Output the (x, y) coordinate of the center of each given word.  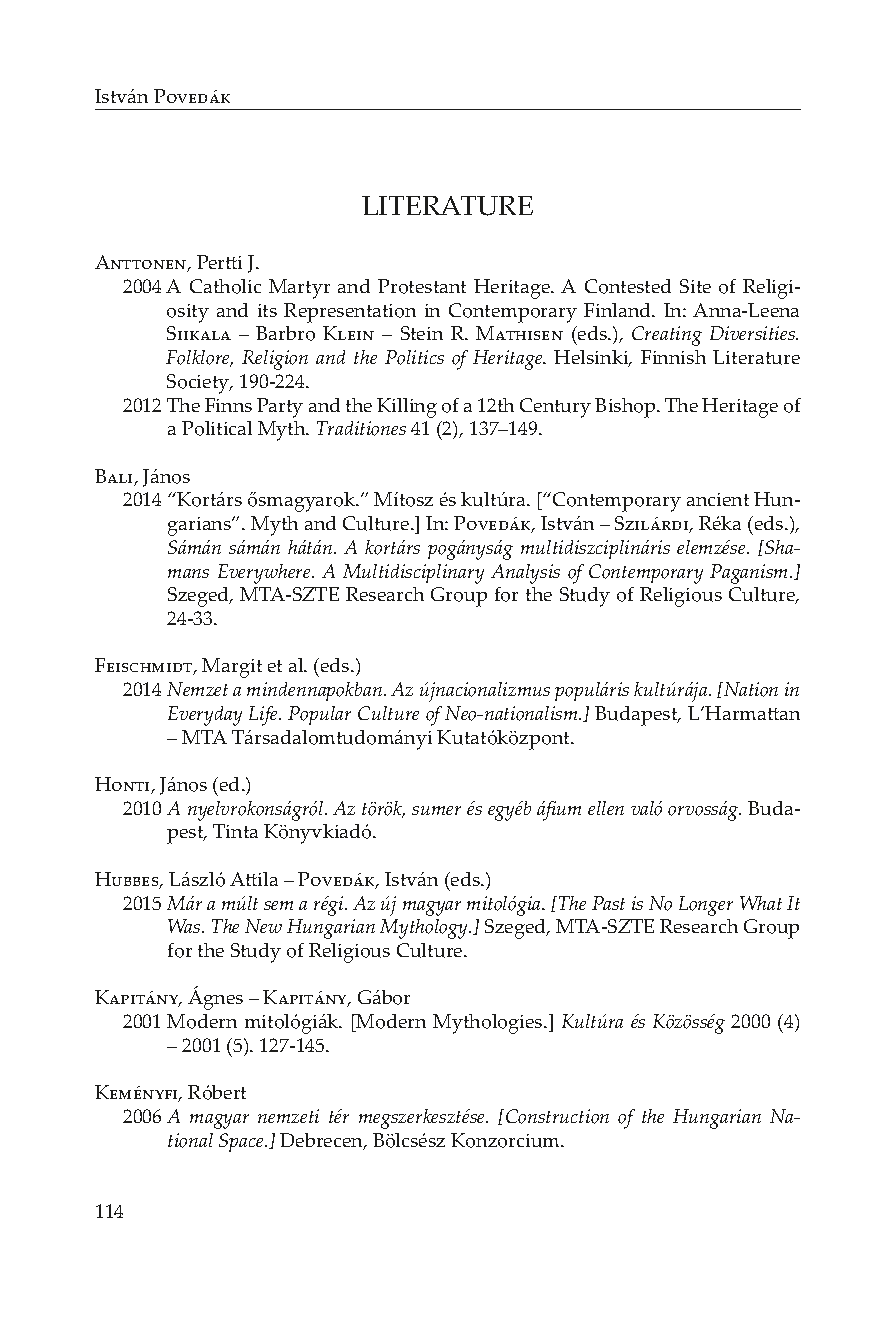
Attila (254, 879)
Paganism (750, 574)
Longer (706, 906)
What (761, 903)
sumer (436, 810)
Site (695, 286)
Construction (557, 1116)
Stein (422, 333)
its (267, 310)
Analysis (525, 574)
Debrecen (322, 1141)
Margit (232, 668)
